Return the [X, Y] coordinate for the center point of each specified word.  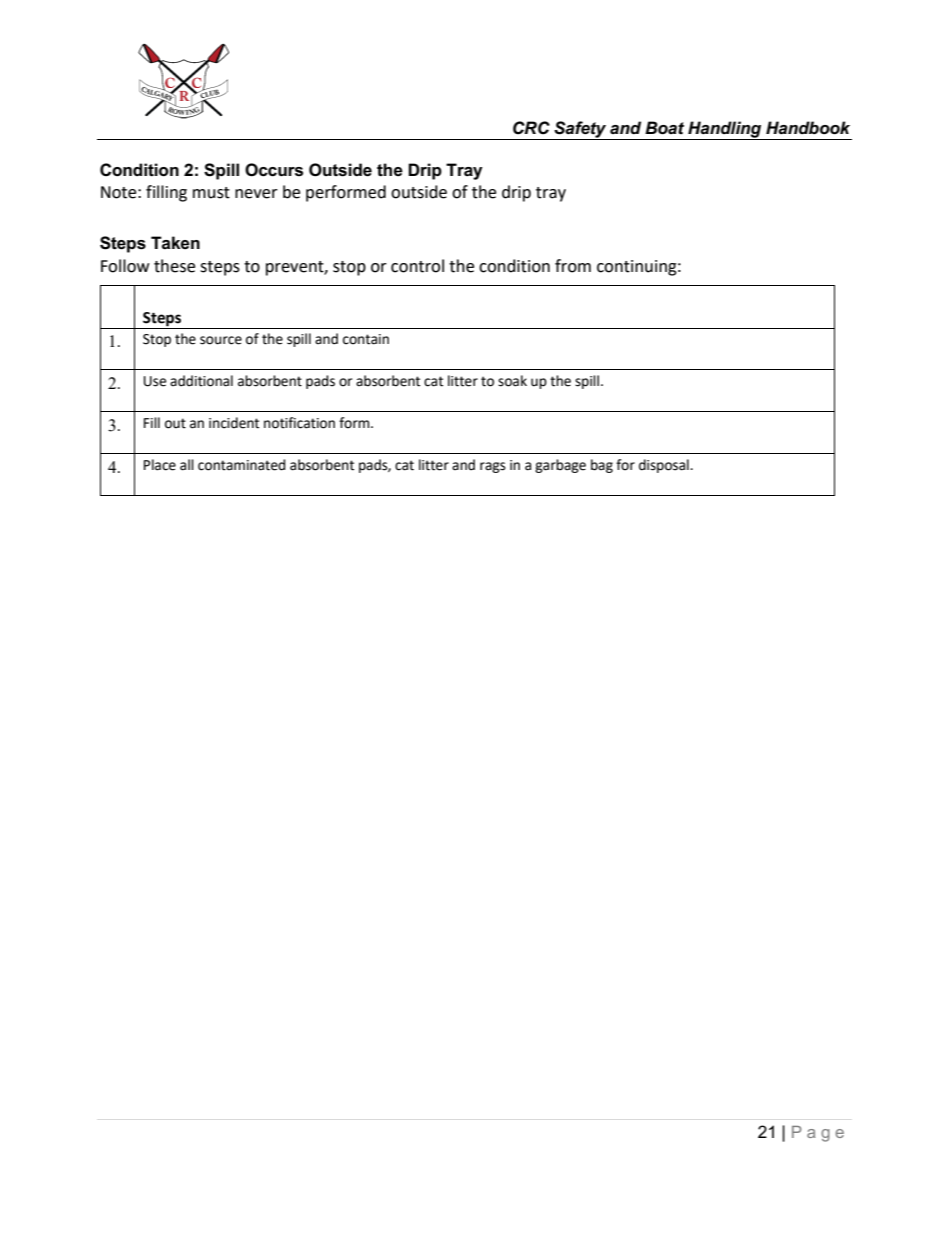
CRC [531, 128]
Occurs [274, 170]
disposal [665, 466]
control [417, 266]
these [174, 266]
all [187, 465]
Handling [725, 130]
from [573, 266]
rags [493, 467]
